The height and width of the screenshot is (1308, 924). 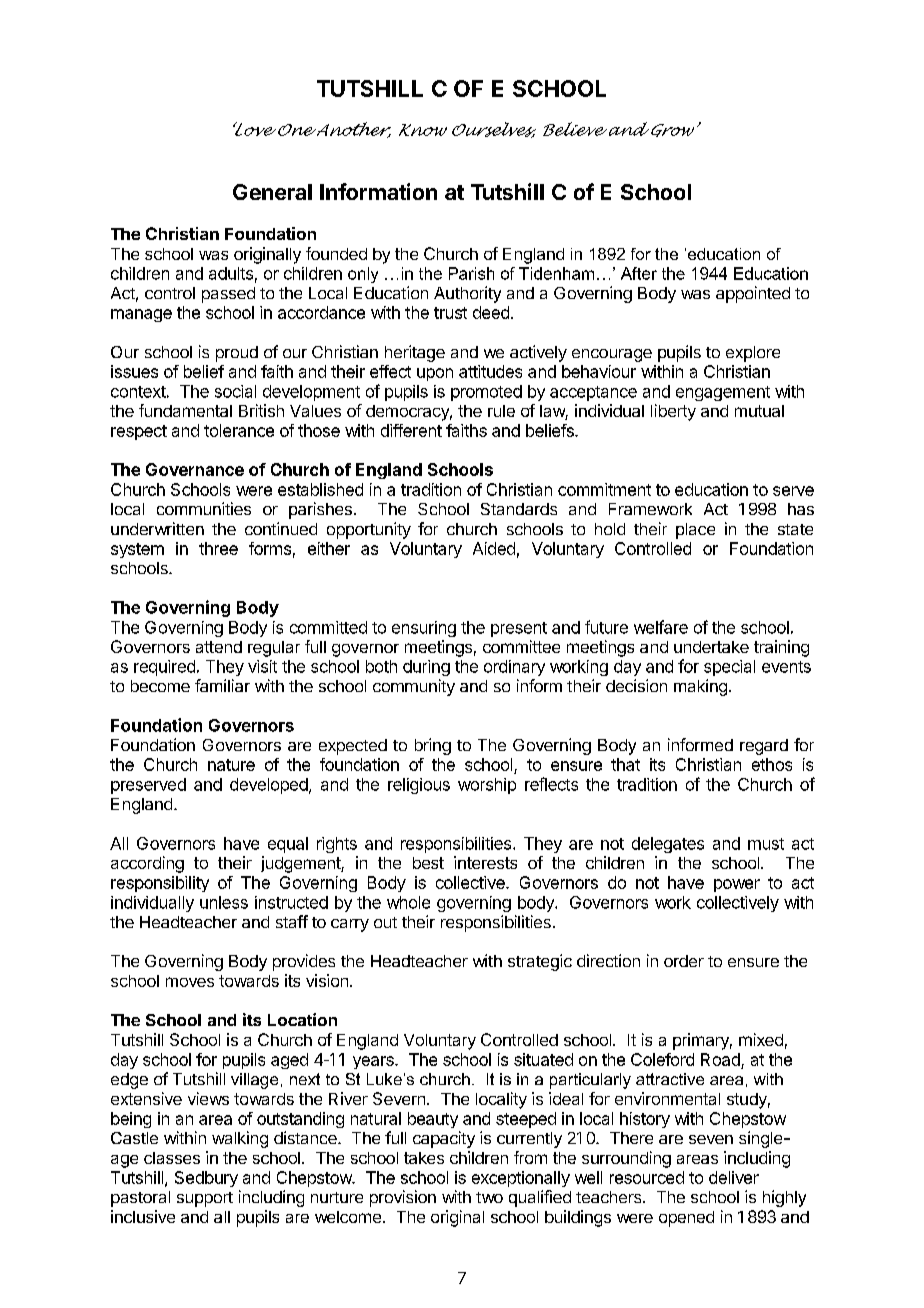 I want to click on Authority, so click(x=467, y=294).
